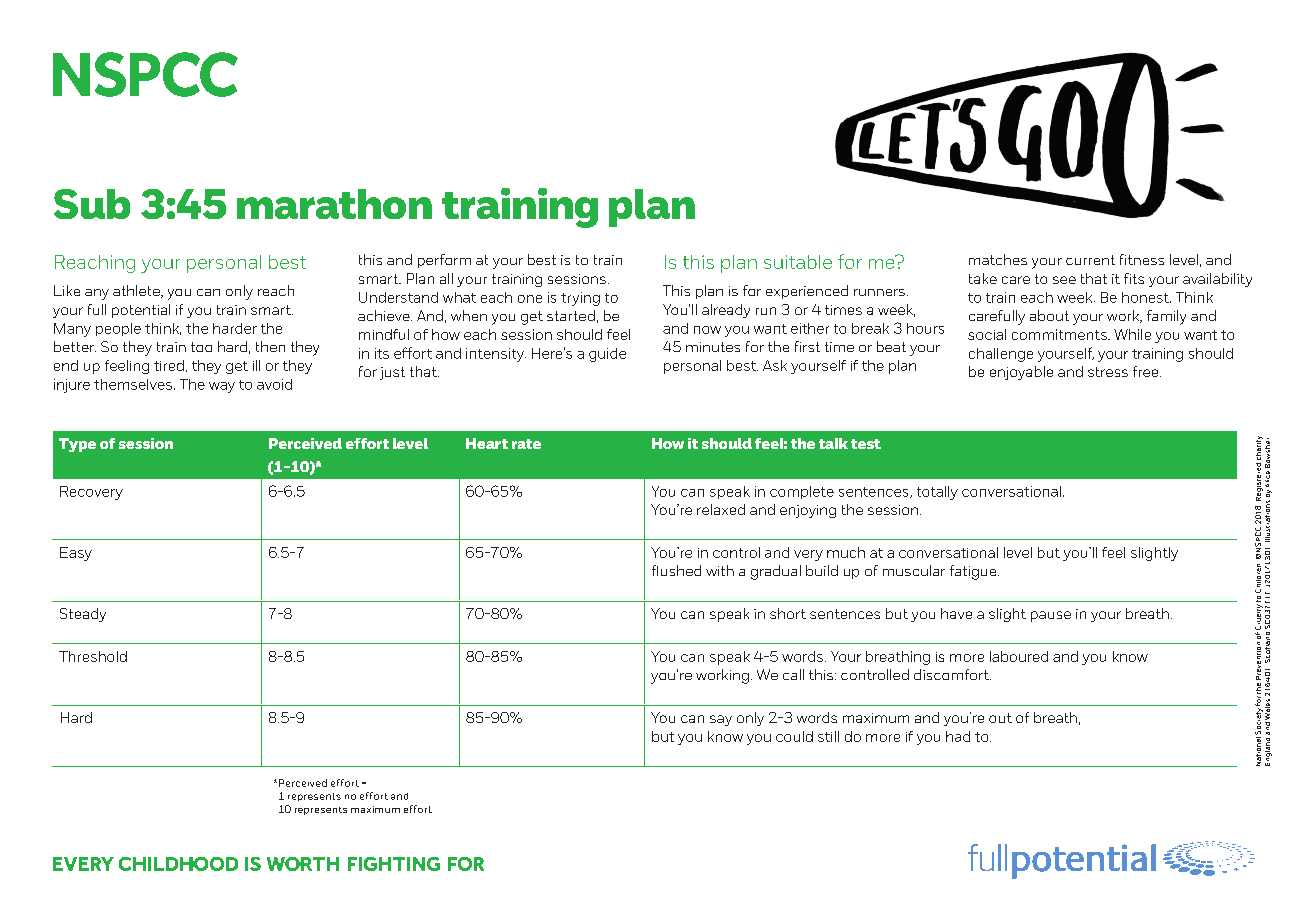 This screenshot has height=924, width=1308. Describe the element at coordinates (937, 493) in the screenshot. I see `totally` at that location.
